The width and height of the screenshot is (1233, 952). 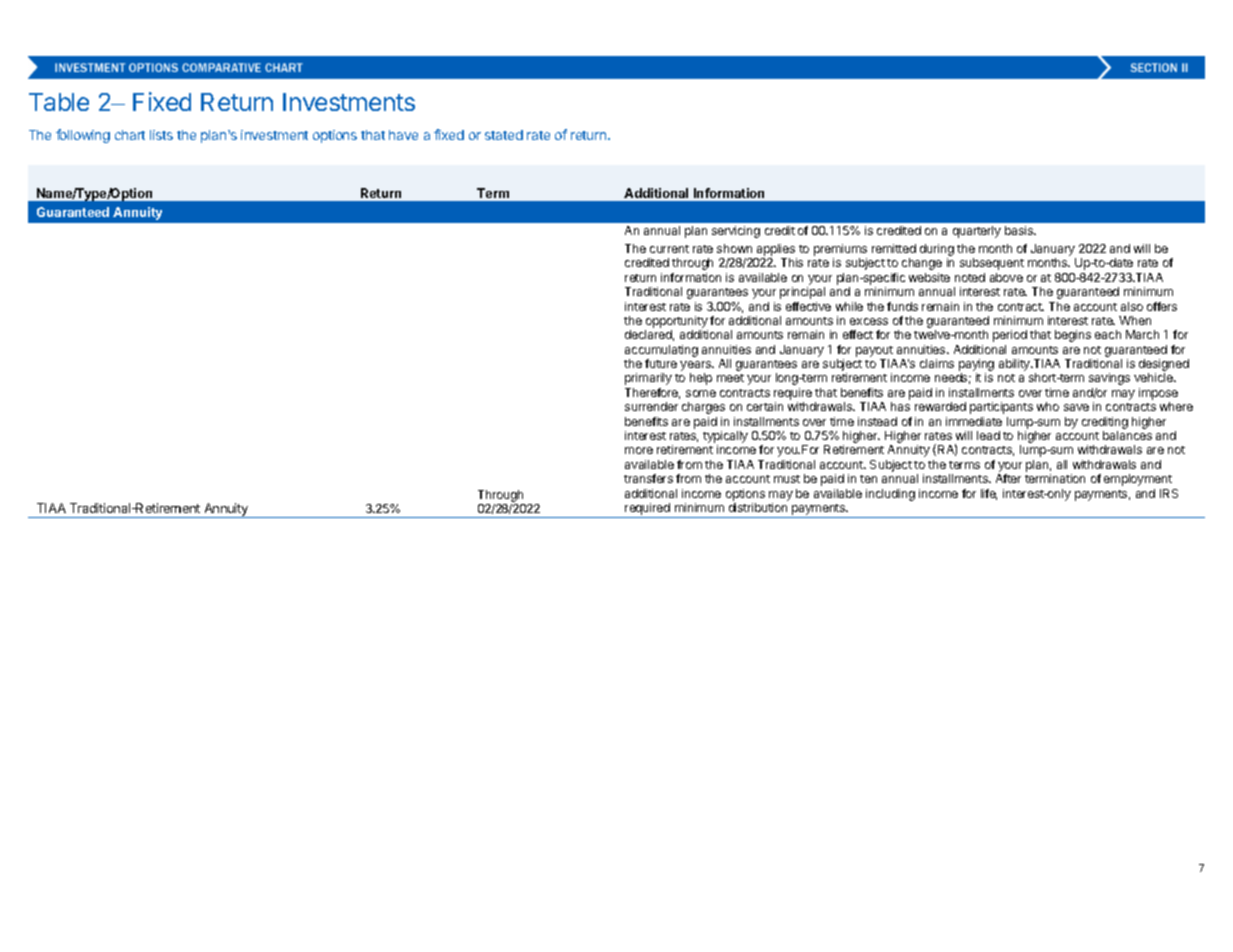 I want to click on principal, so click(x=802, y=293).
